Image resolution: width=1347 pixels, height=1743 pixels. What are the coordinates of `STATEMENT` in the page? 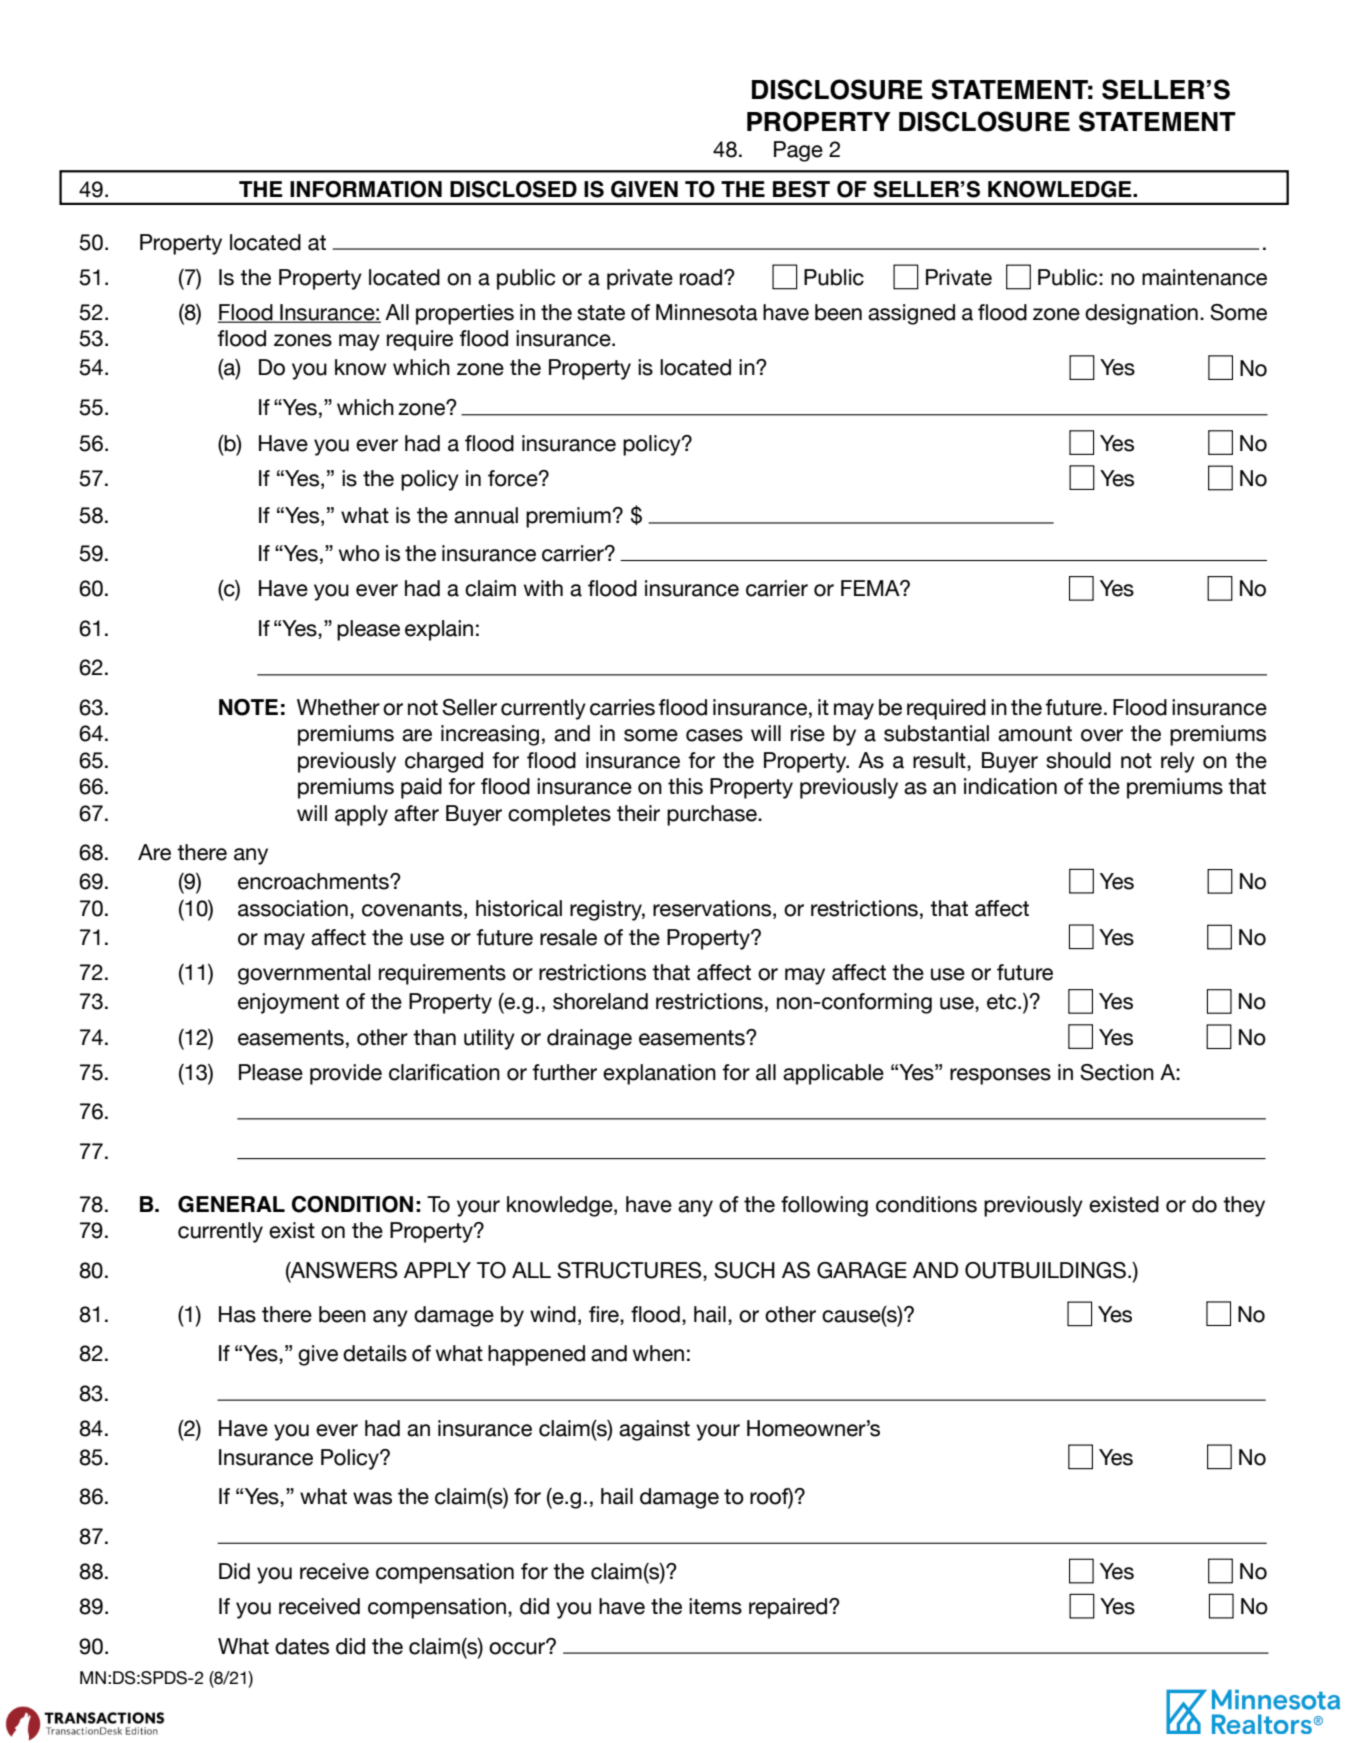 It's located at (1157, 121).
